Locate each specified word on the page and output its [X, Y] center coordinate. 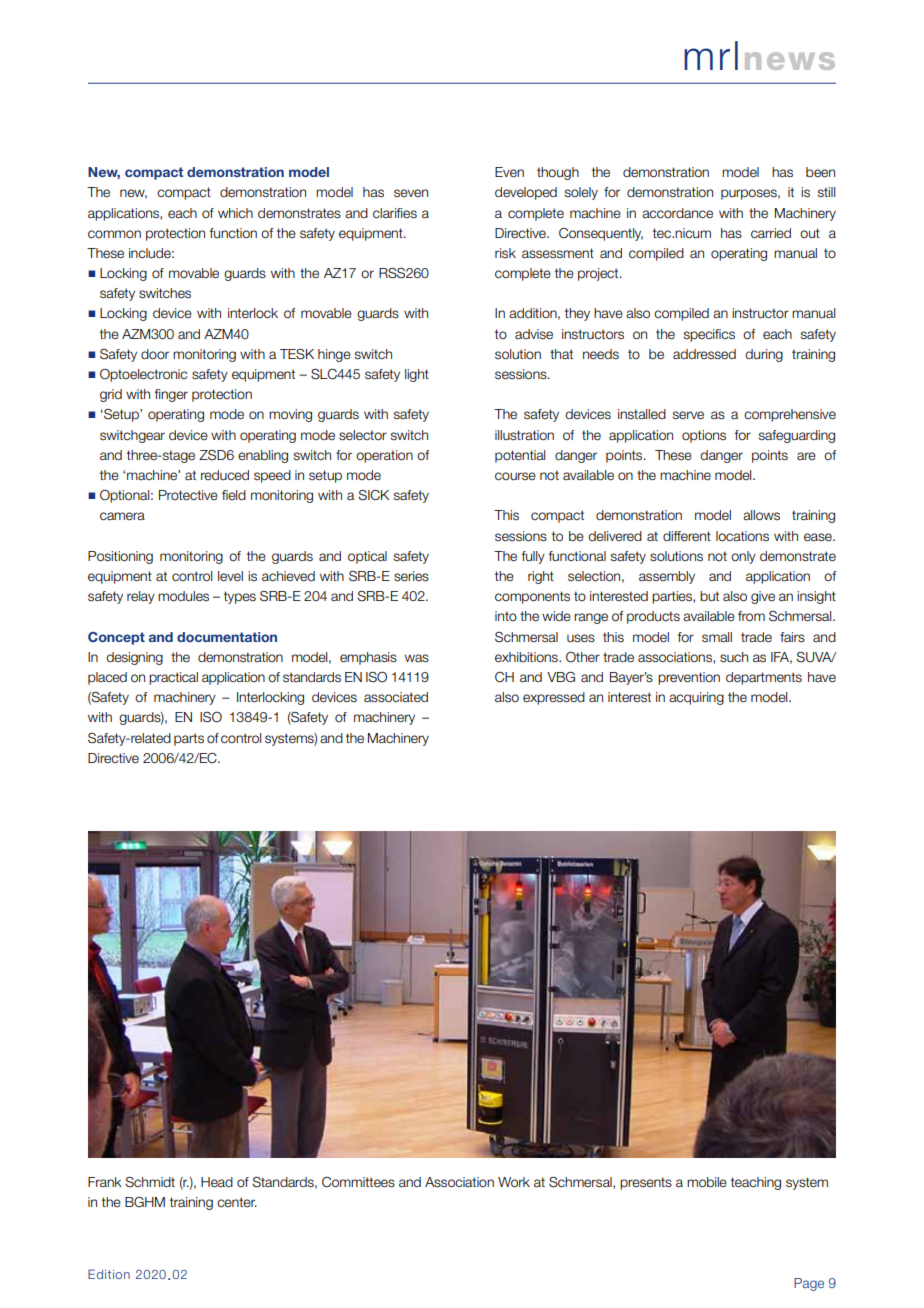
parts [189, 739]
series [411, 576]
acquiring [696, 698]
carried [771, 233]
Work [514, 1182]
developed [526, 193]
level [230, 576]
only [743, 557]
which [235, 213]
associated [396, 697]
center [237, 1202]
